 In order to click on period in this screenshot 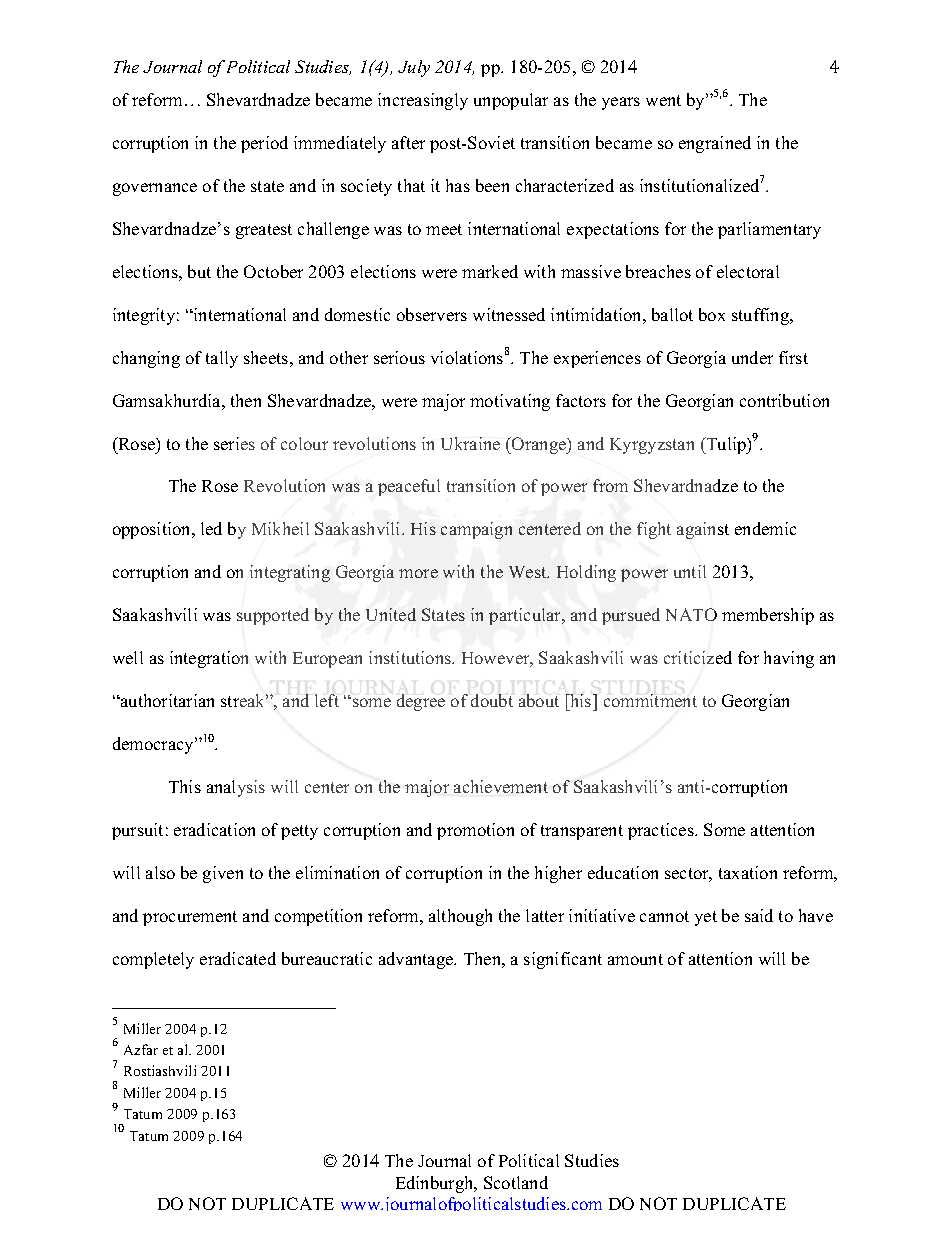, I will do `click(264, 144)`.
